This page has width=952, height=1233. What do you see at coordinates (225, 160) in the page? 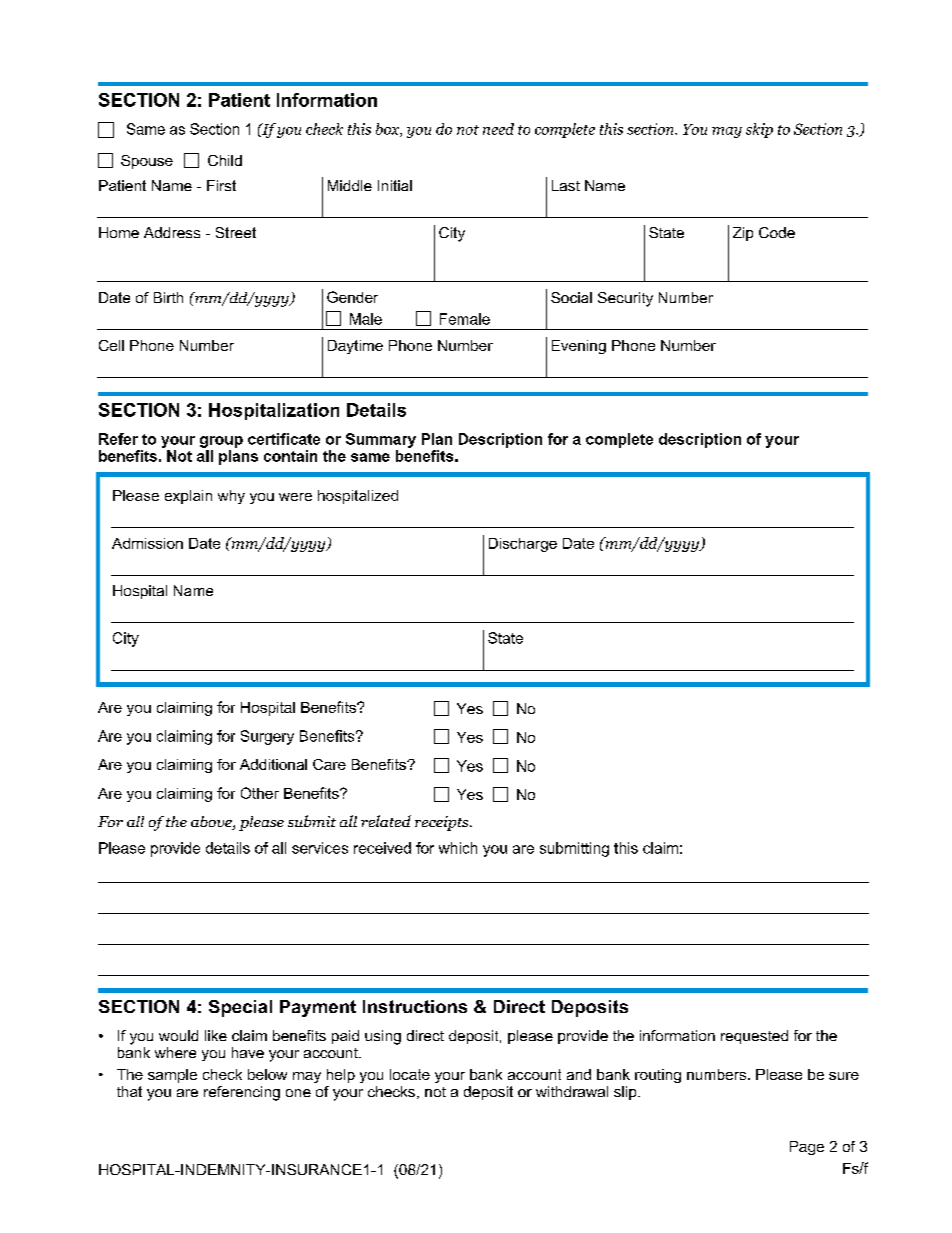
I see `Child` at bounding box center [225, 160].
